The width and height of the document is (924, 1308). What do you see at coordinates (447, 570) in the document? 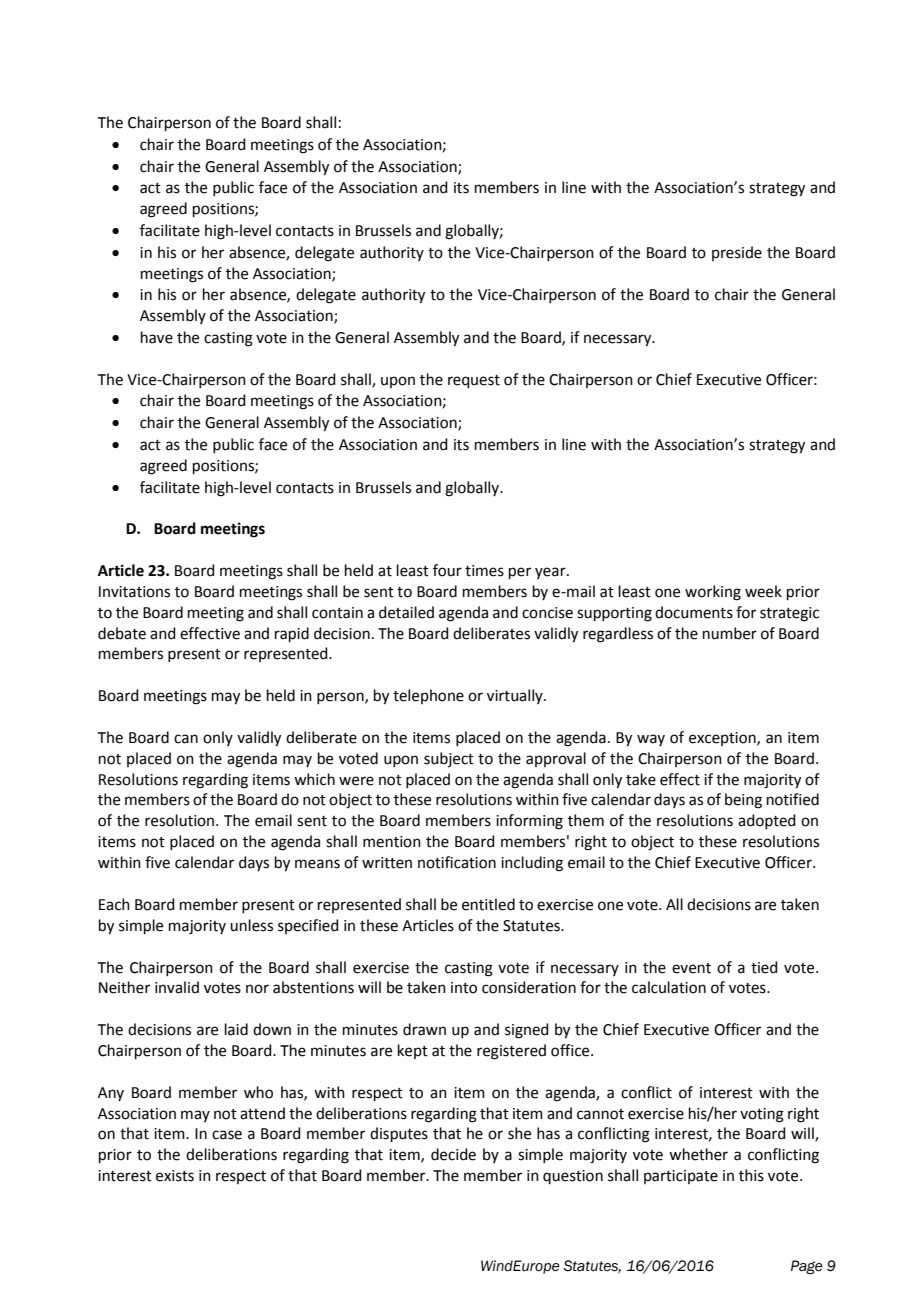
I see `four` at bounding box center [447, 570].
